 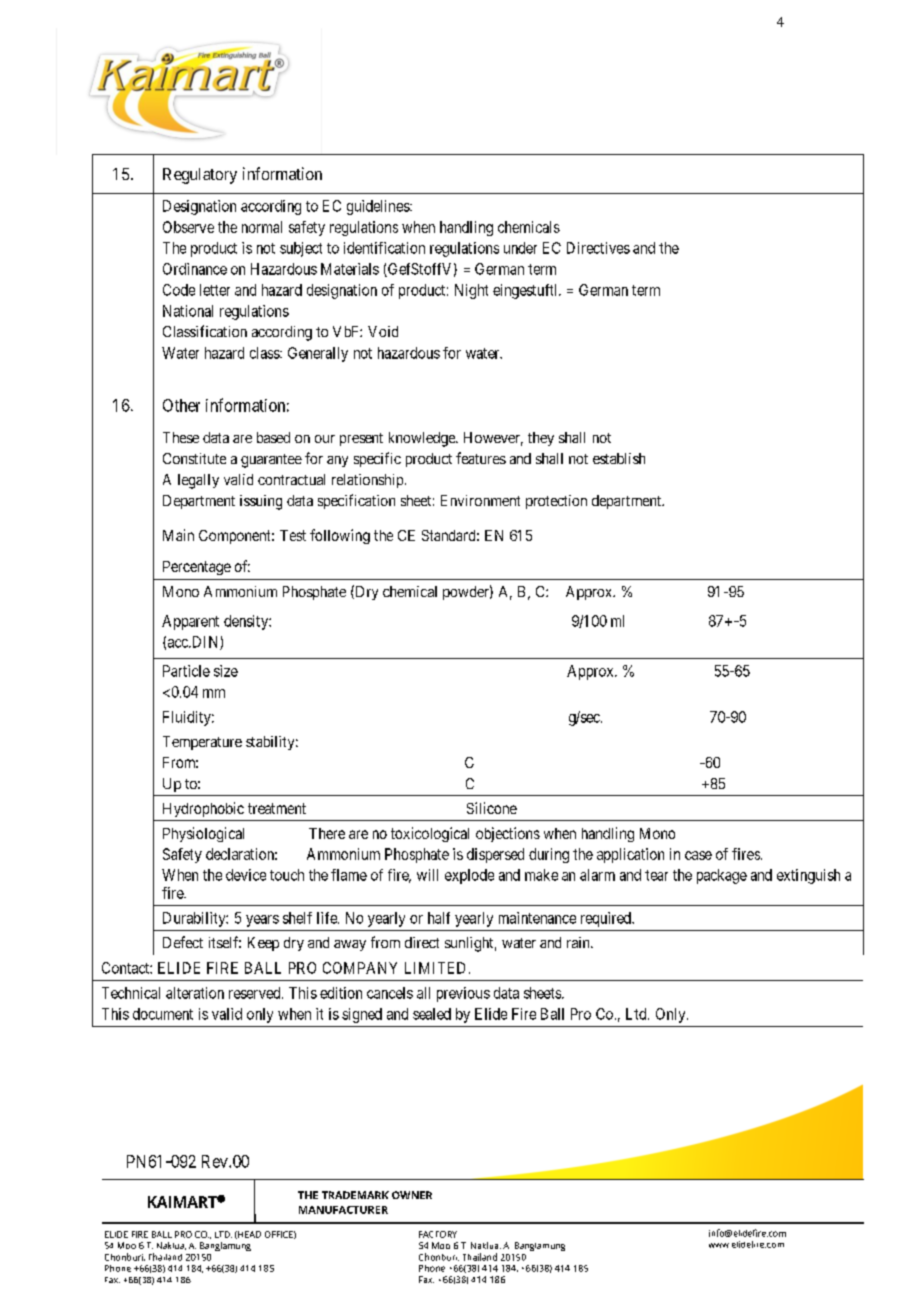 I want to click on Observe, so click(x=188, y=227).
